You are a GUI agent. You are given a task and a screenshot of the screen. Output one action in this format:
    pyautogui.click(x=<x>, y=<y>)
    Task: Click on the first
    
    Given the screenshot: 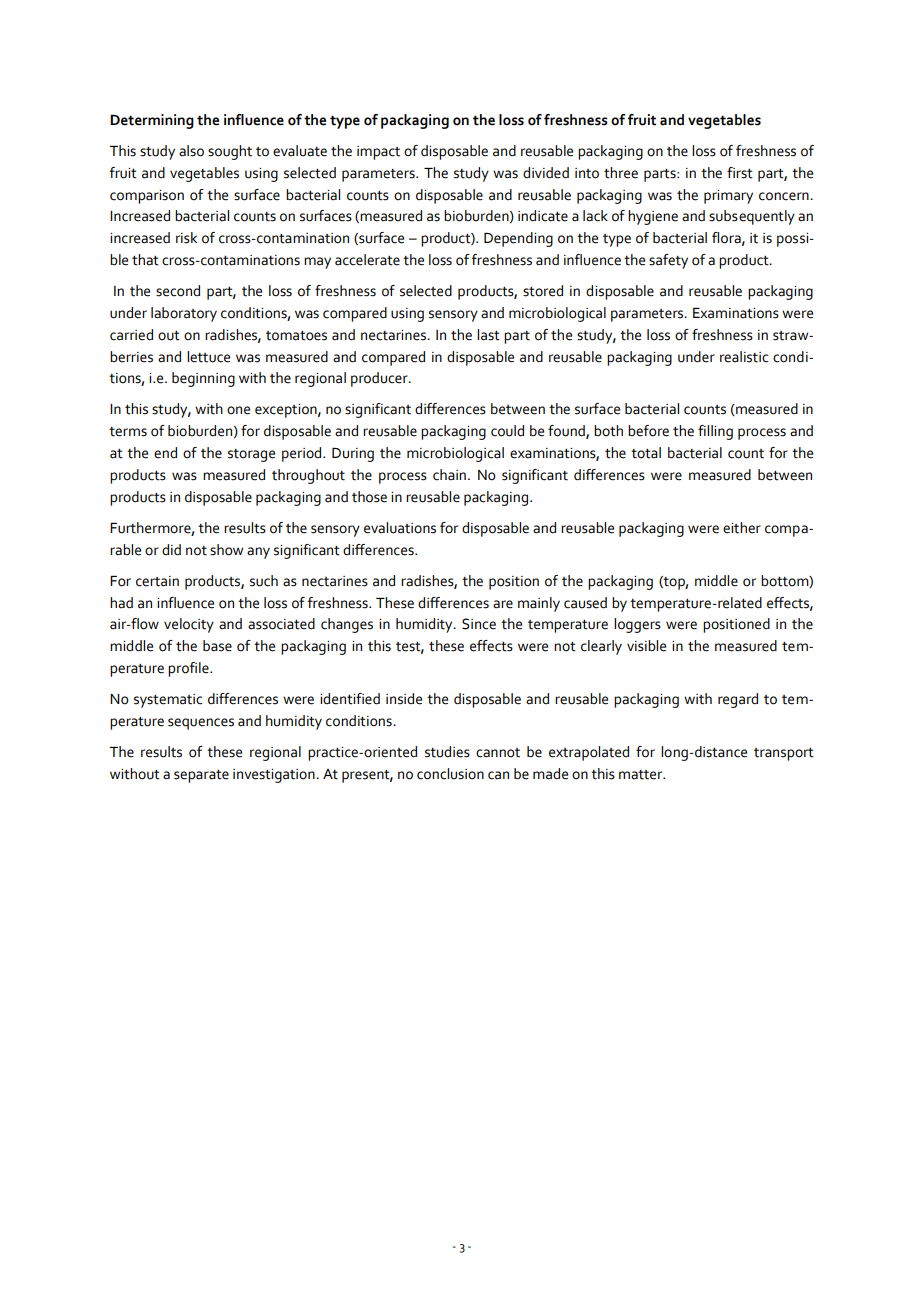 What is the action you would take?
    pyautogui.click(x=740, y=173)
